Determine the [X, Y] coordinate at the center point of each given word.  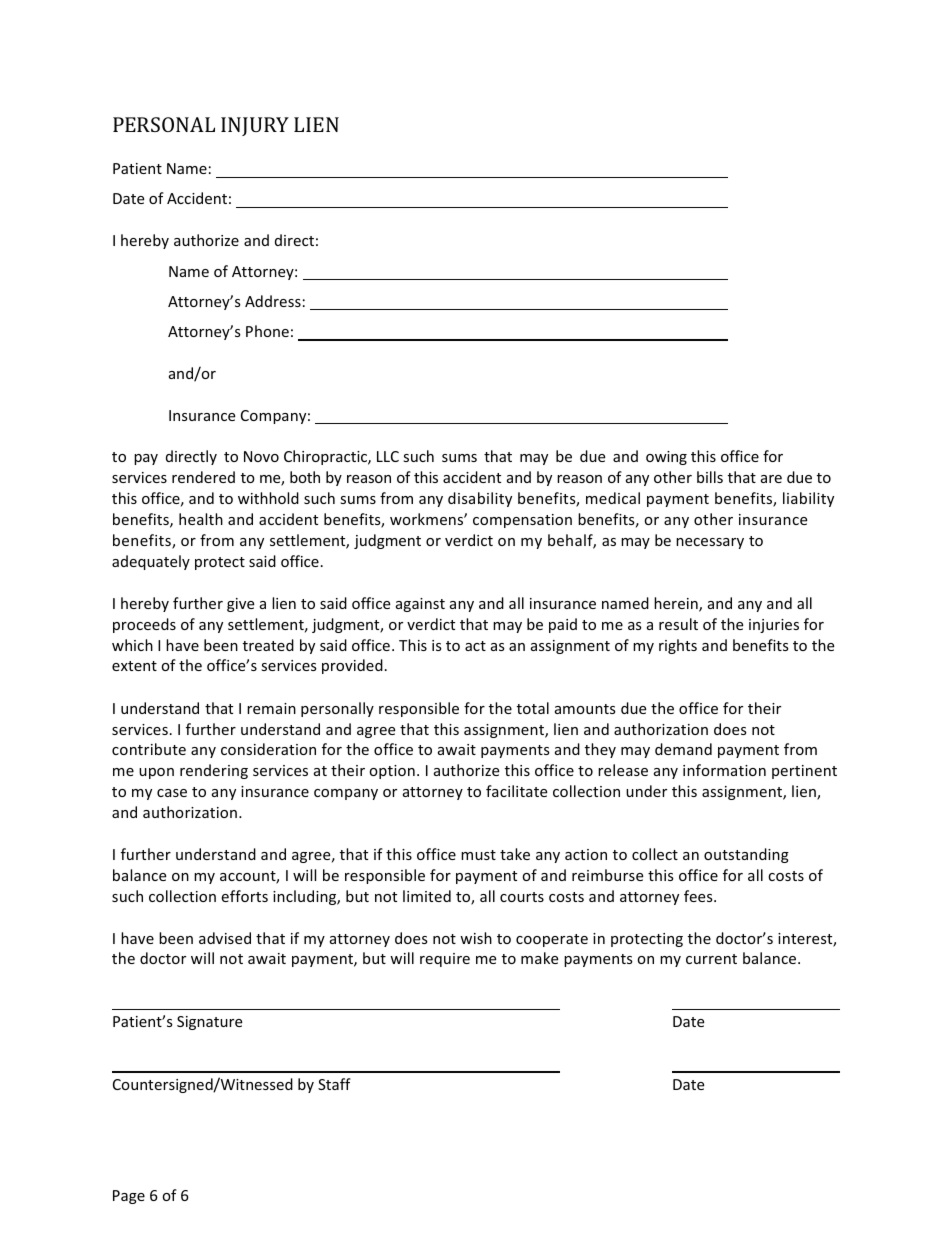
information [724, 770]
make [539, 958]
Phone [267, 331]
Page [129, 1197]
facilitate [516, 791]
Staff [334, 1084]
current [711, 959]
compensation [522, 521]
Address [273, 301]
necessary [710, 543]
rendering [214, 771]
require [445, 960]
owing [666, 458]
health [201, 519]
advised [225, 938]
